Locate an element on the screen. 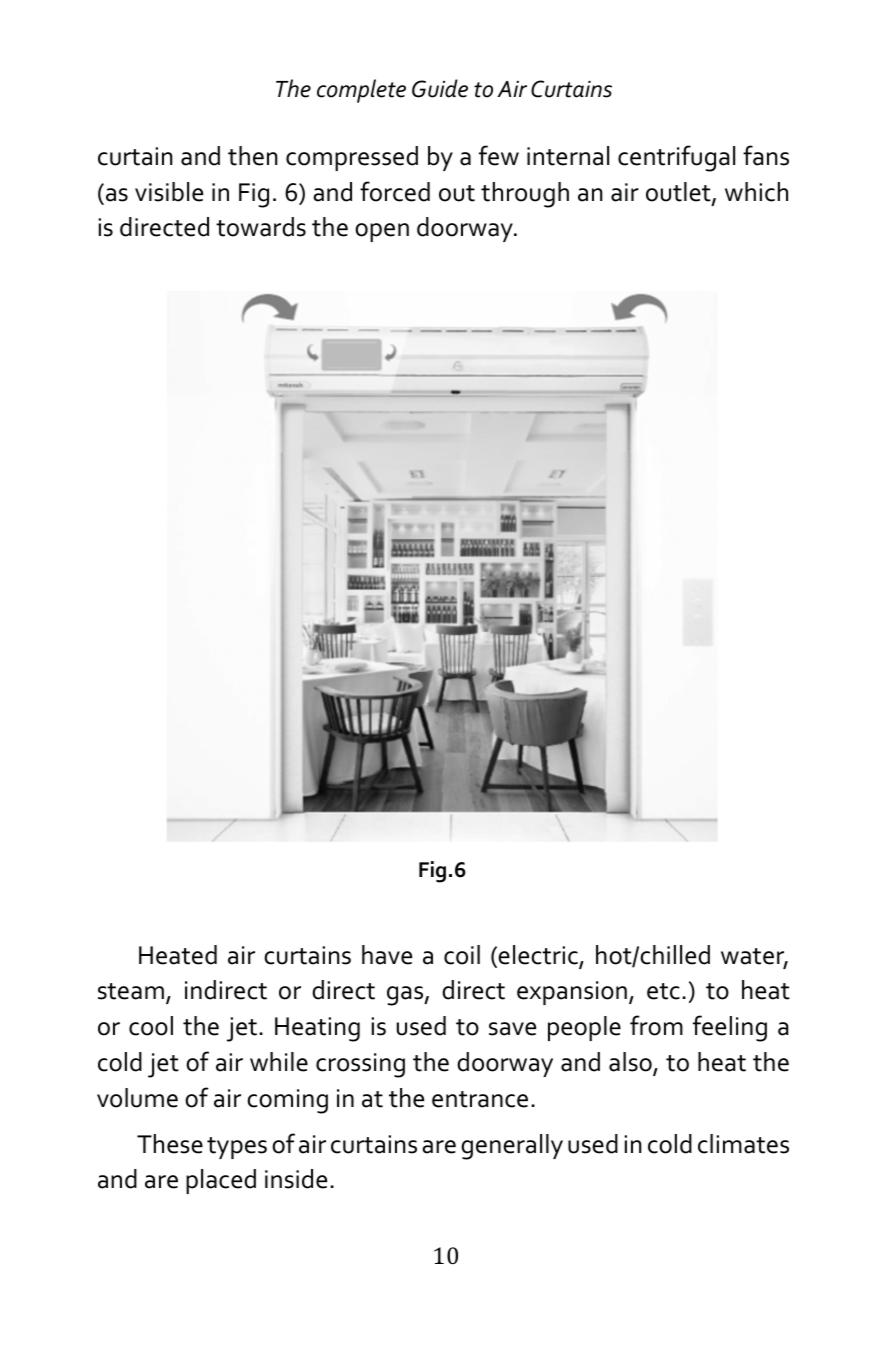 The height and width of the screenshot is (1372, 887). centrifugal is located at coordinates (676, 158).
